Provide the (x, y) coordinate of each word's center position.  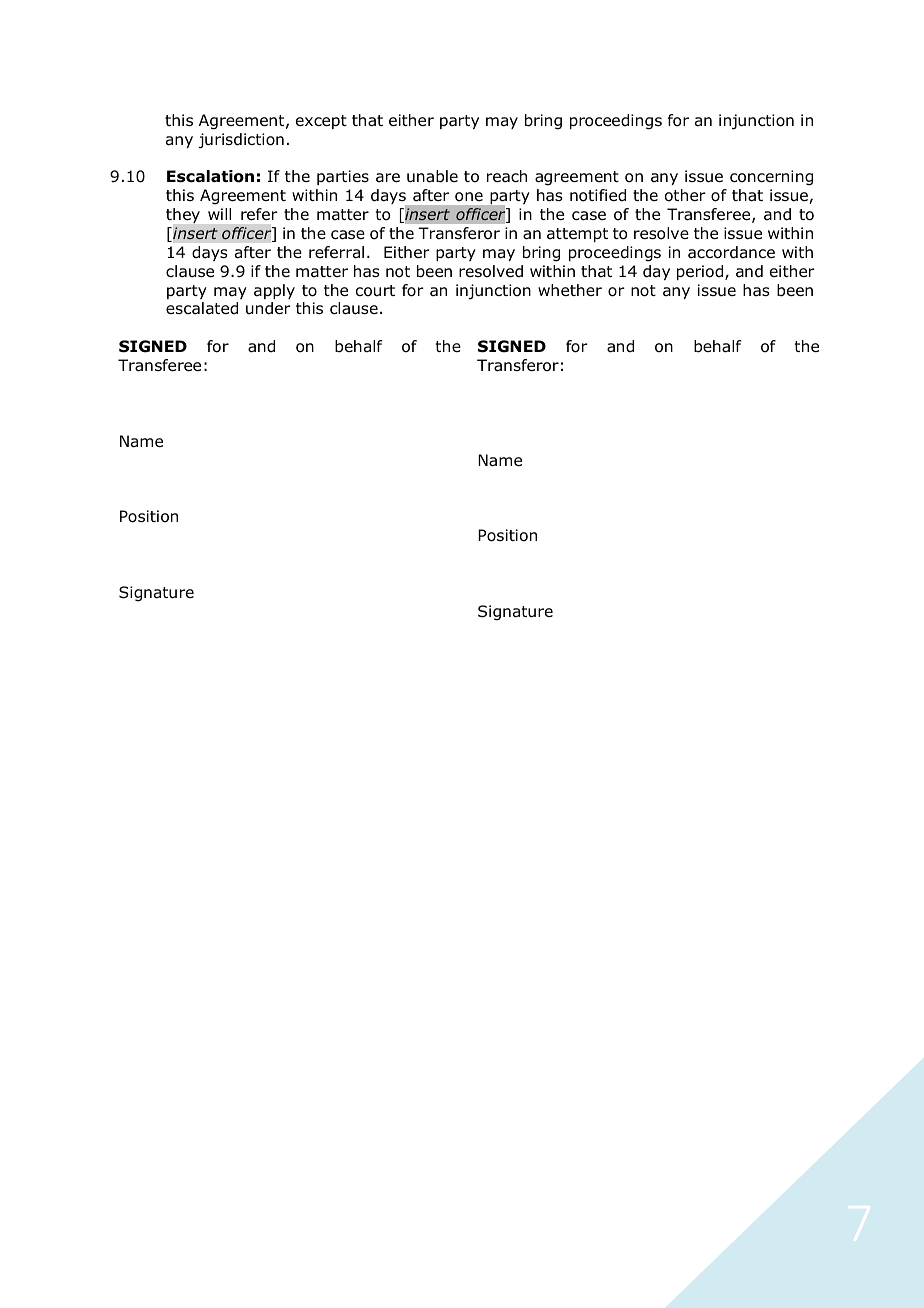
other (685, 195)
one (469, 196)
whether (570, 290)
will (219, 214)
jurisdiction (241, 141)
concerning (771, 178)
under (268, 308)
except (321, 122)
